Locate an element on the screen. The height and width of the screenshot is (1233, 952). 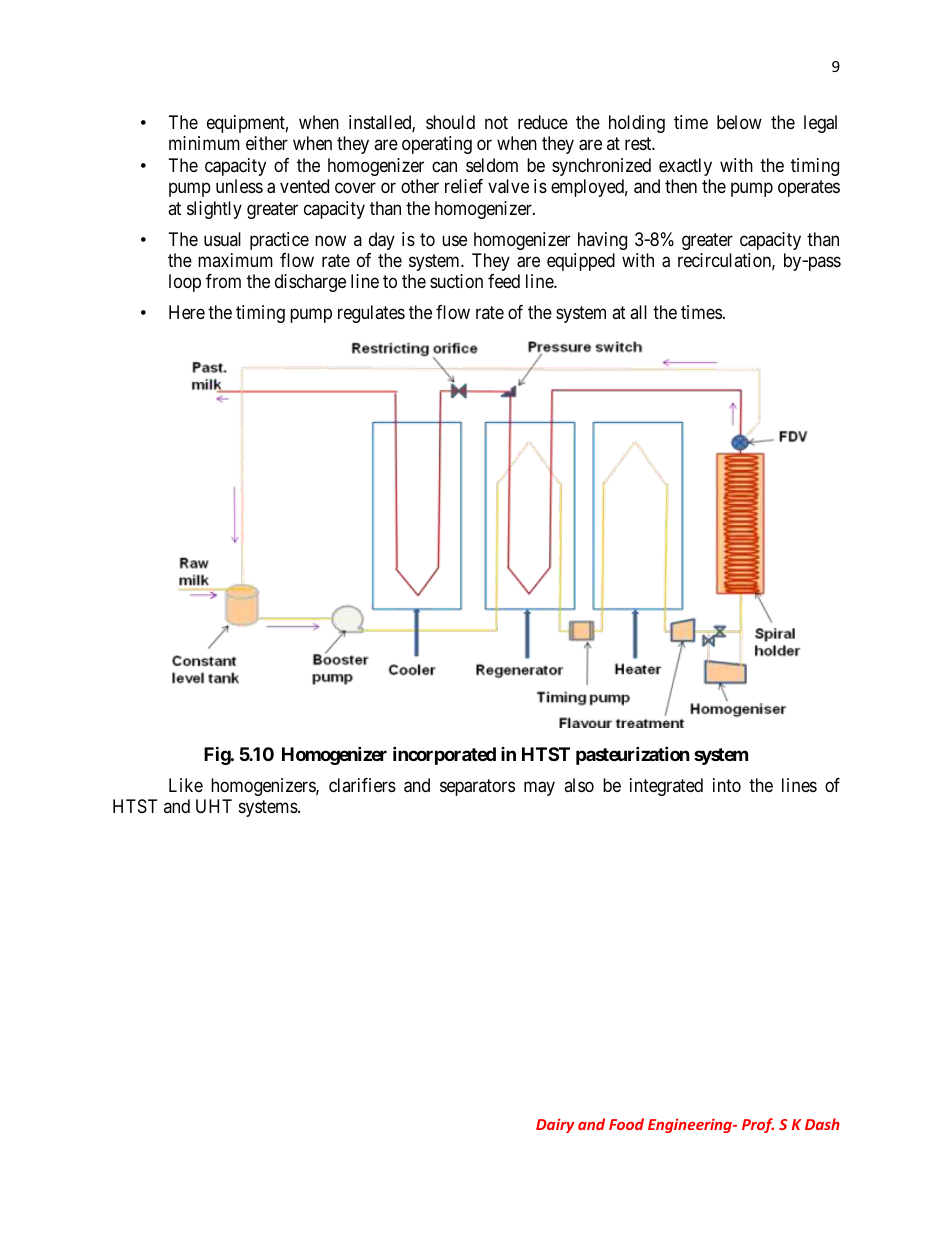
Food is located at coordinates (626, 1124).
